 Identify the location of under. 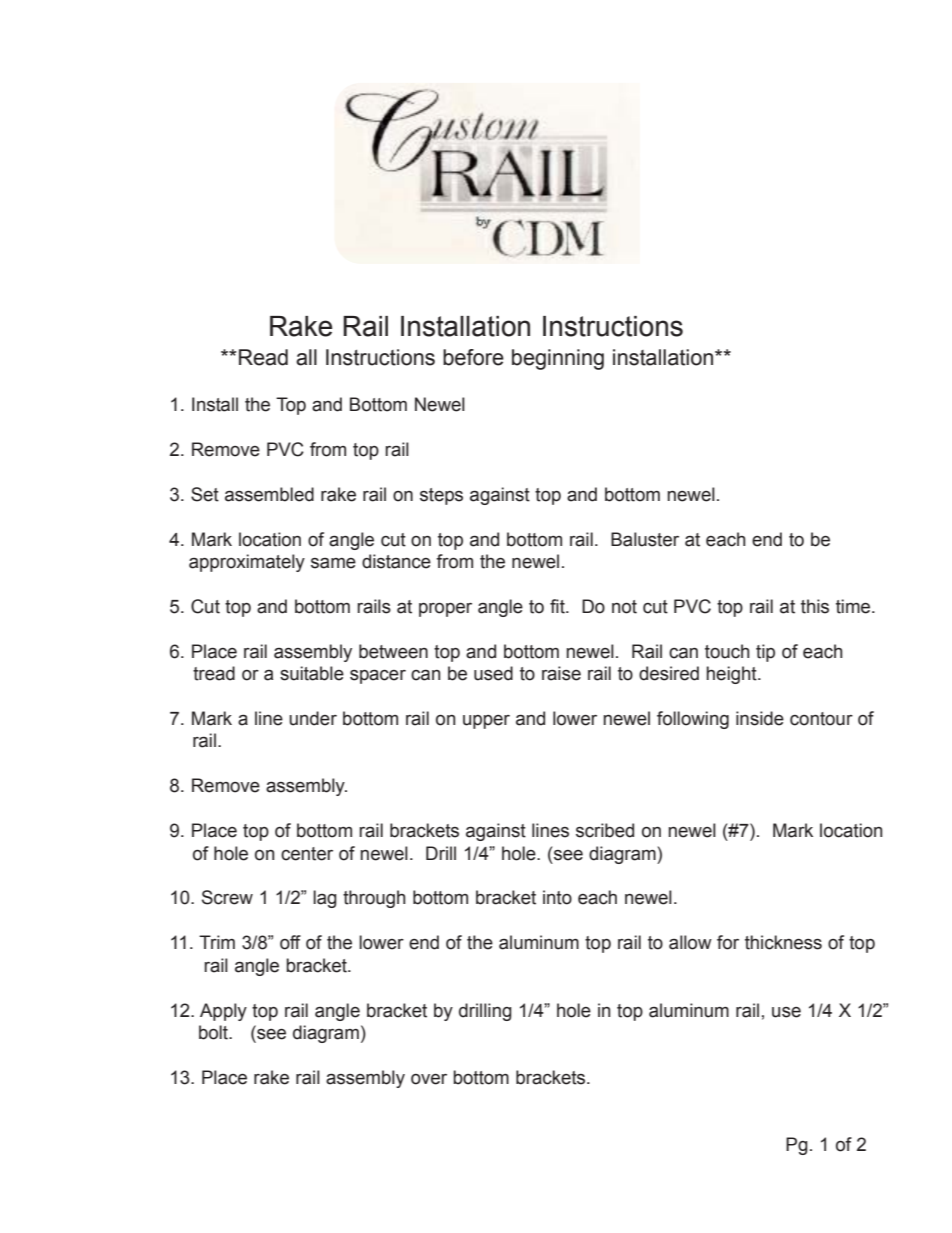
(313, 718).
